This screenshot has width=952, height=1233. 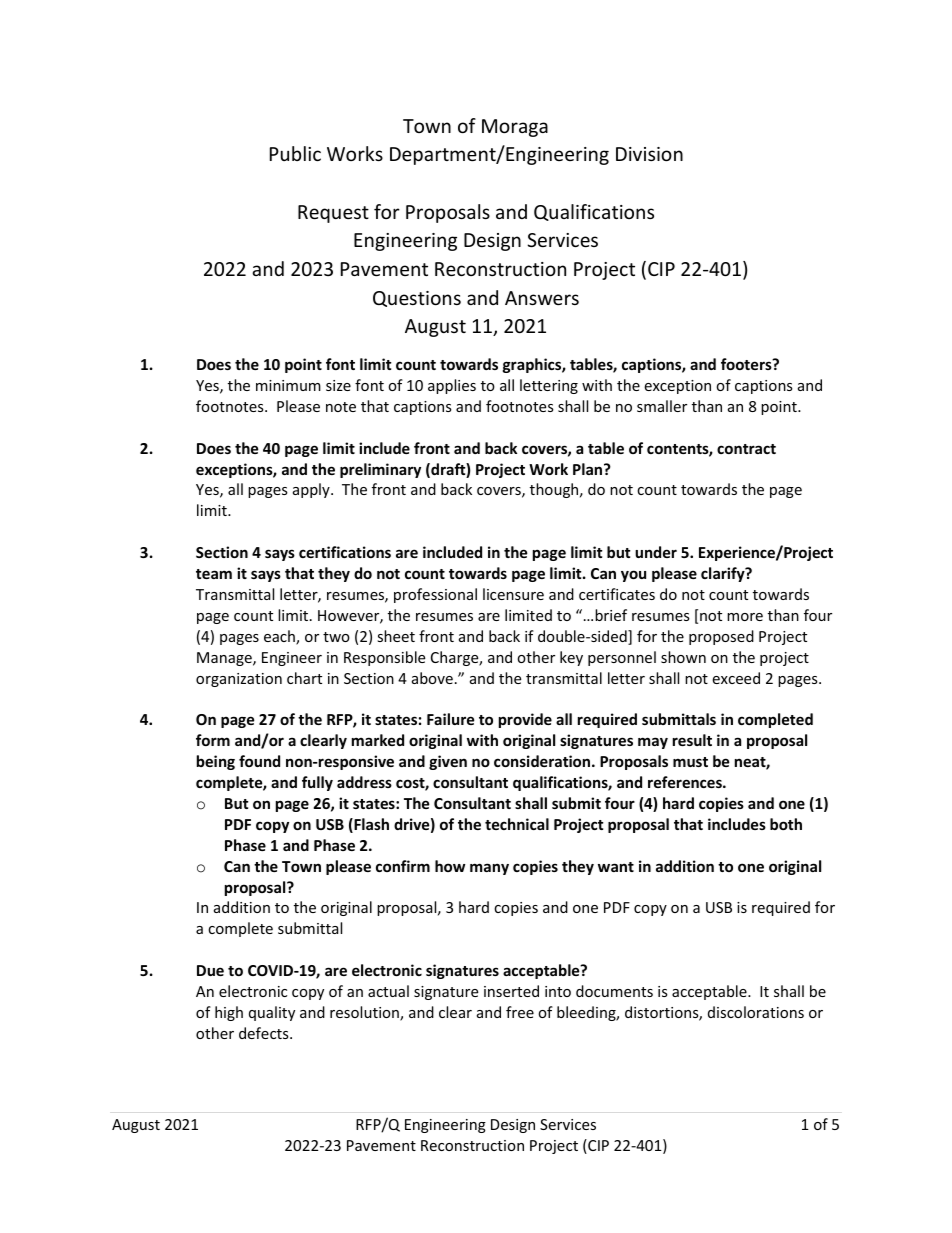 I want to click on Division, so click(x=649, y=154).
